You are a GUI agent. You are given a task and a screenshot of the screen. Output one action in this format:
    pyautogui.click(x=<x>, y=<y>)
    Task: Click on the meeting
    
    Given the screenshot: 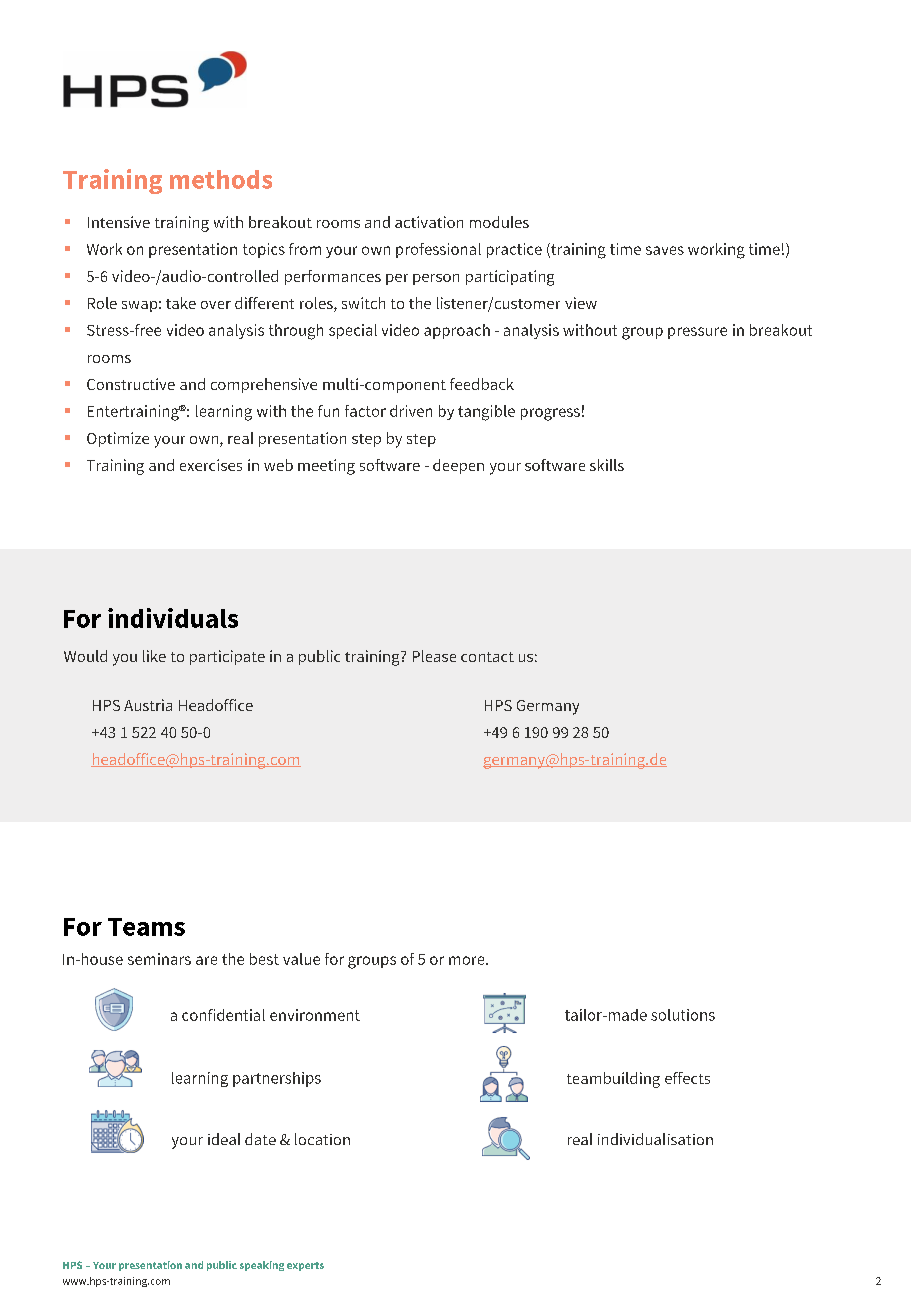 What is the action you would take?
    pyautogui.click(x=326, y=467)
